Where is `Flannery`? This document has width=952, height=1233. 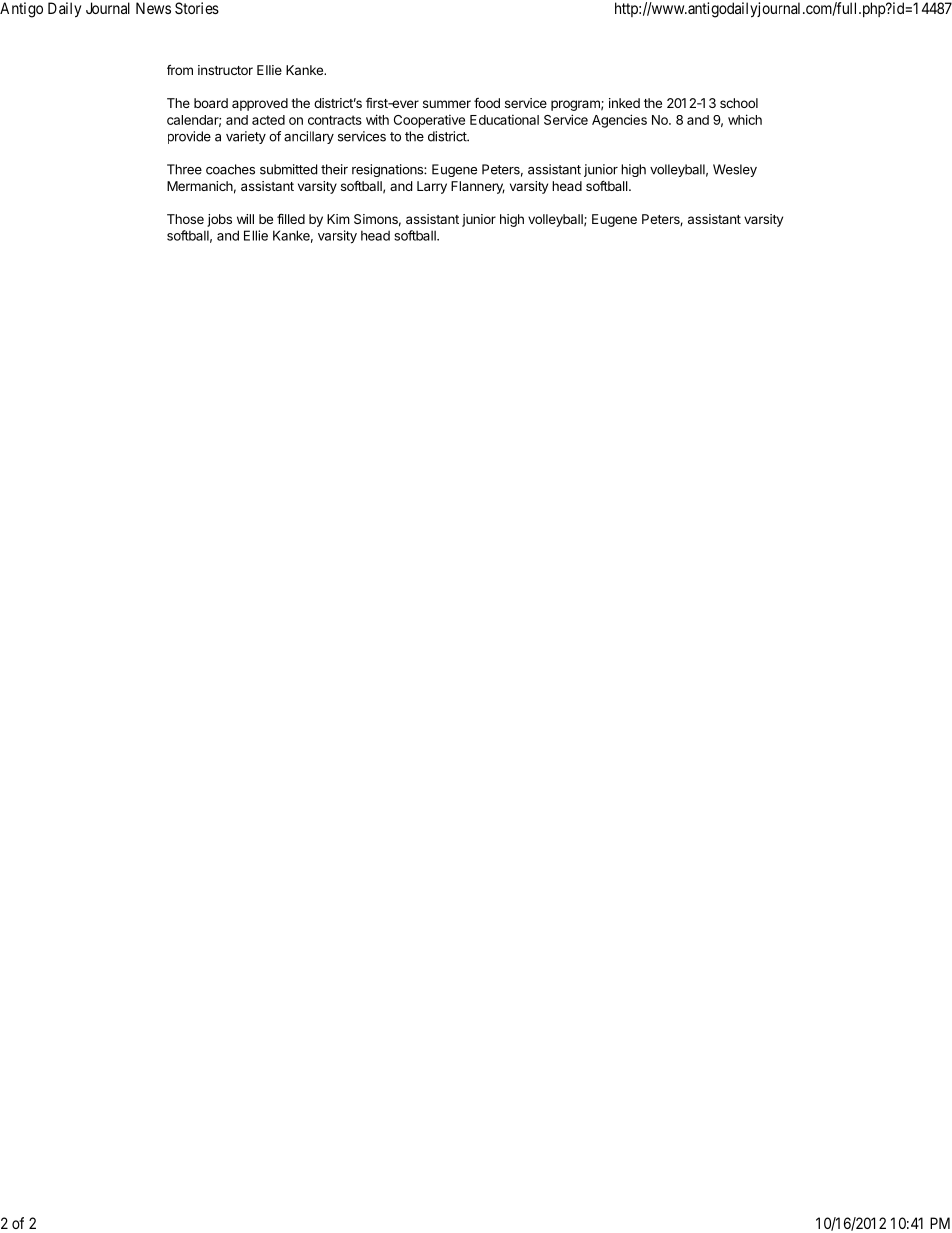
Flannery is located at coordinates (478, 187).
